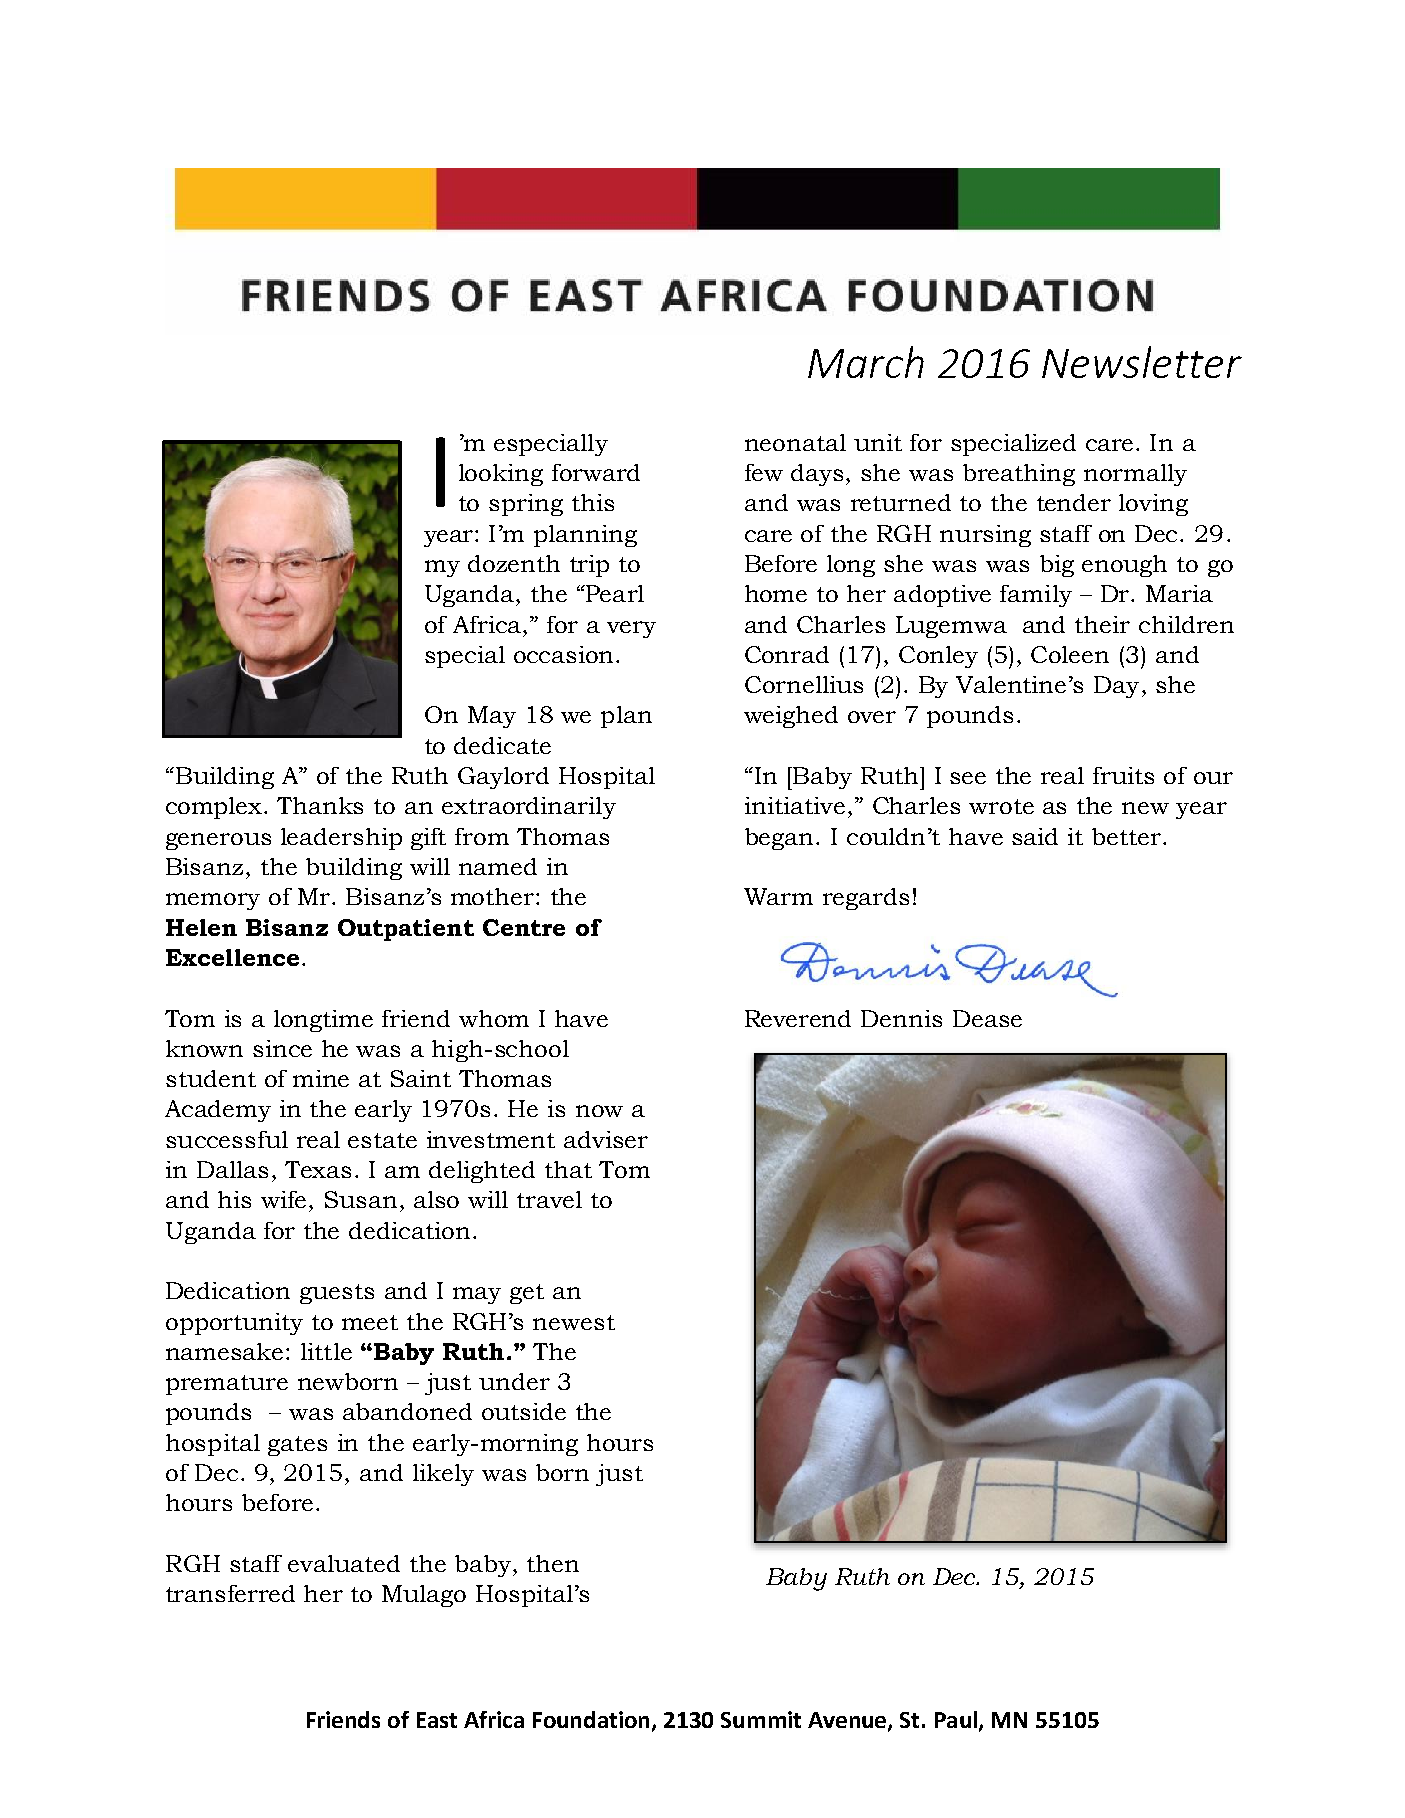 This screenshot has width=1405, height=1818. I want to click on looking, so click(501, 475).
